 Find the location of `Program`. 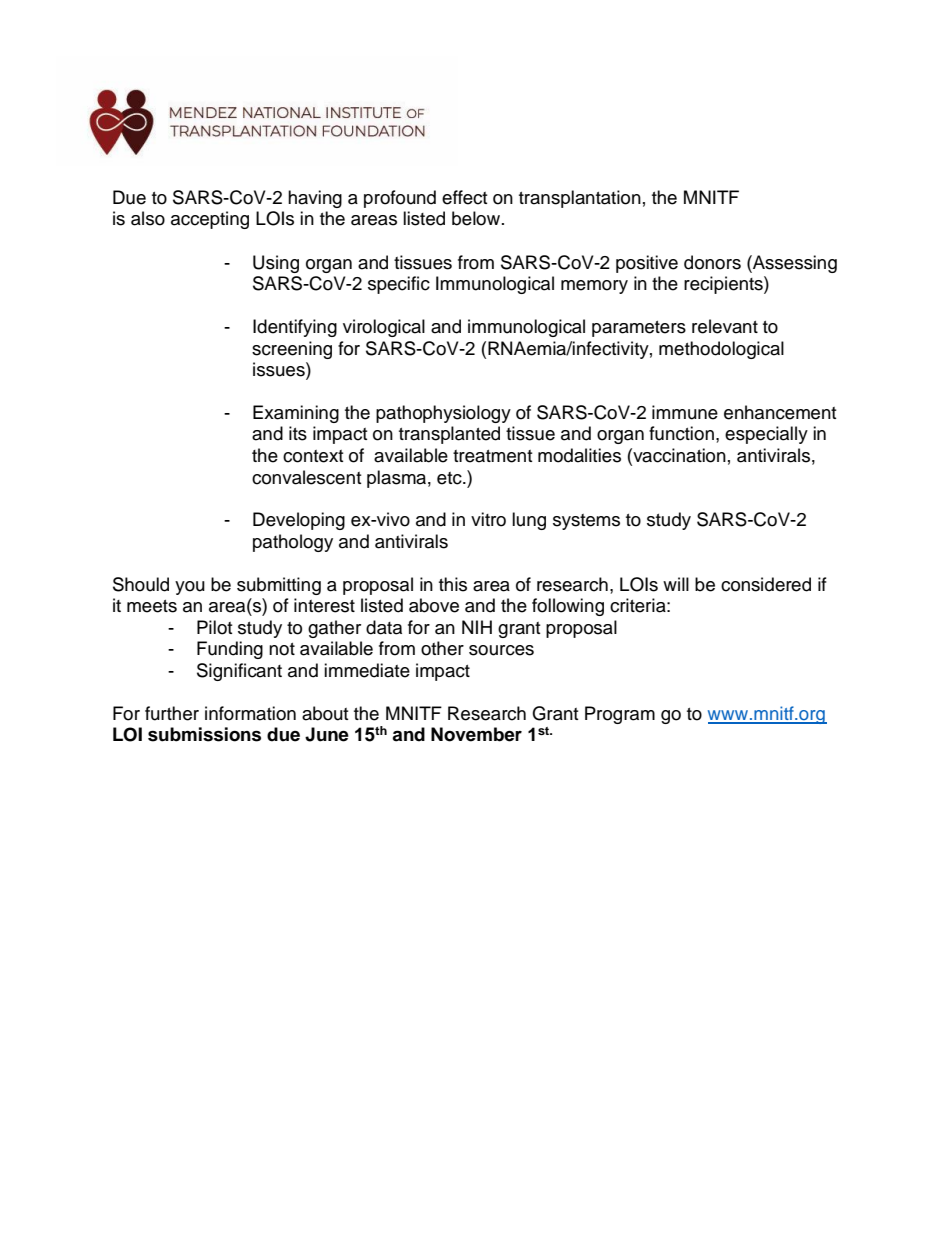

Program is located at coordinates (620, 715).
